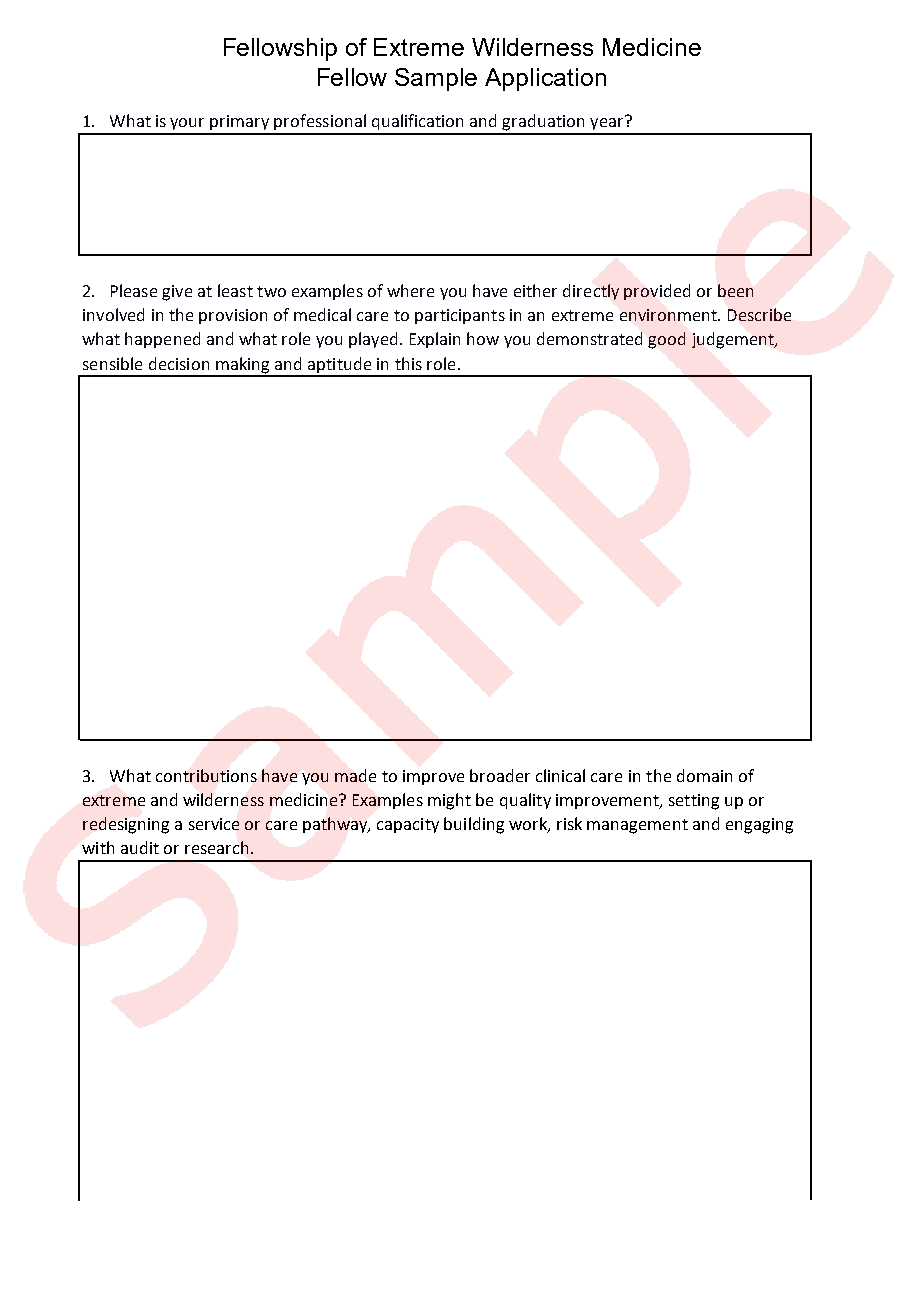 The image size is (924, 1308). What do you see at coordinates (500, 775) in the screenshot?
I see `broader` at bounding box center [500, 775].
